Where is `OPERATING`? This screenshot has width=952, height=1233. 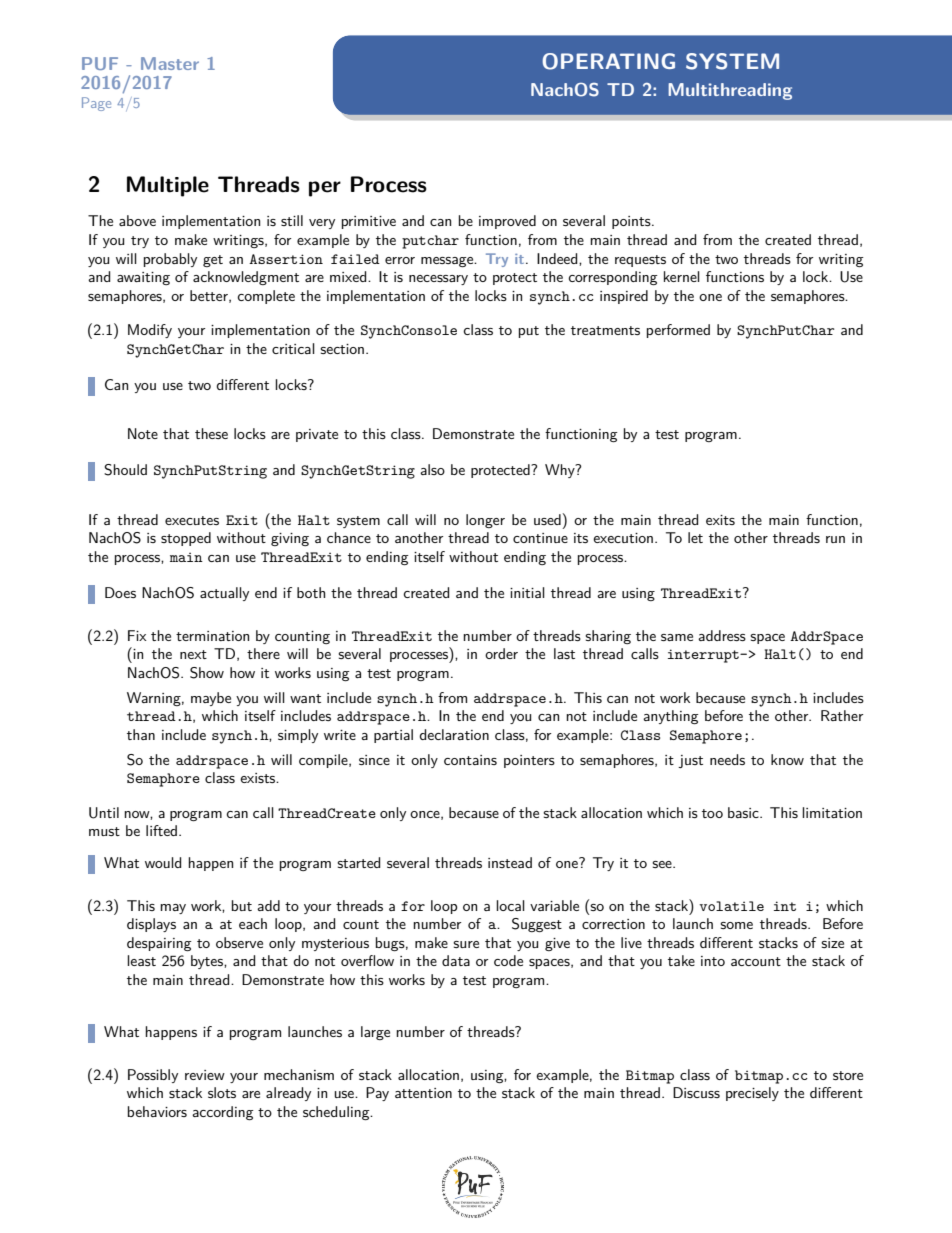
OPERATING is located at coordinates (608, 61).
